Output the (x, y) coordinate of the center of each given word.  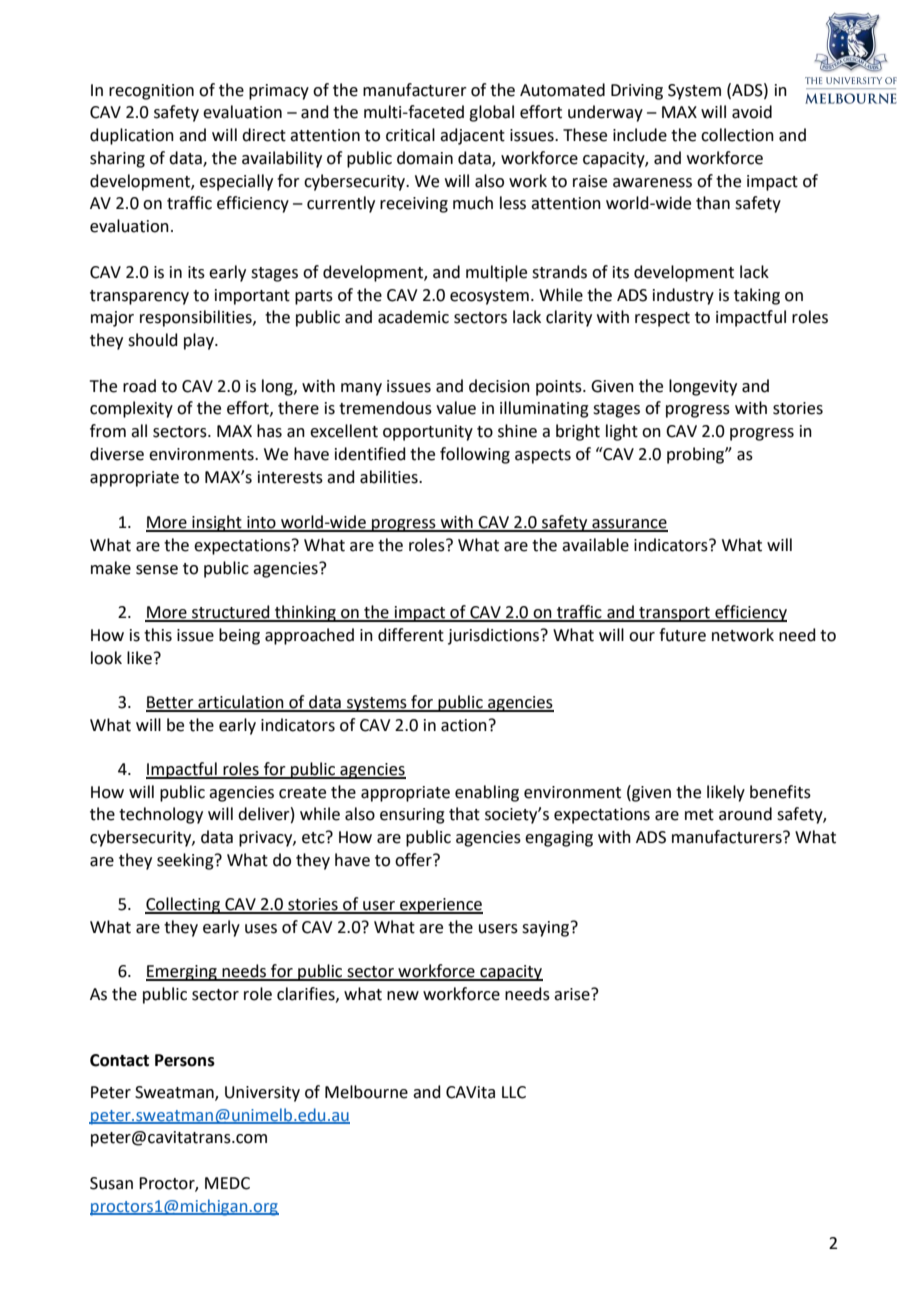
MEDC (227, 1183)
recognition (151, 92)
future (682, 635)
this (158, 635)
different (411, 635)
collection (737, 135)
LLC (514, 1092)
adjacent (472, 136)
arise (573, 994)
